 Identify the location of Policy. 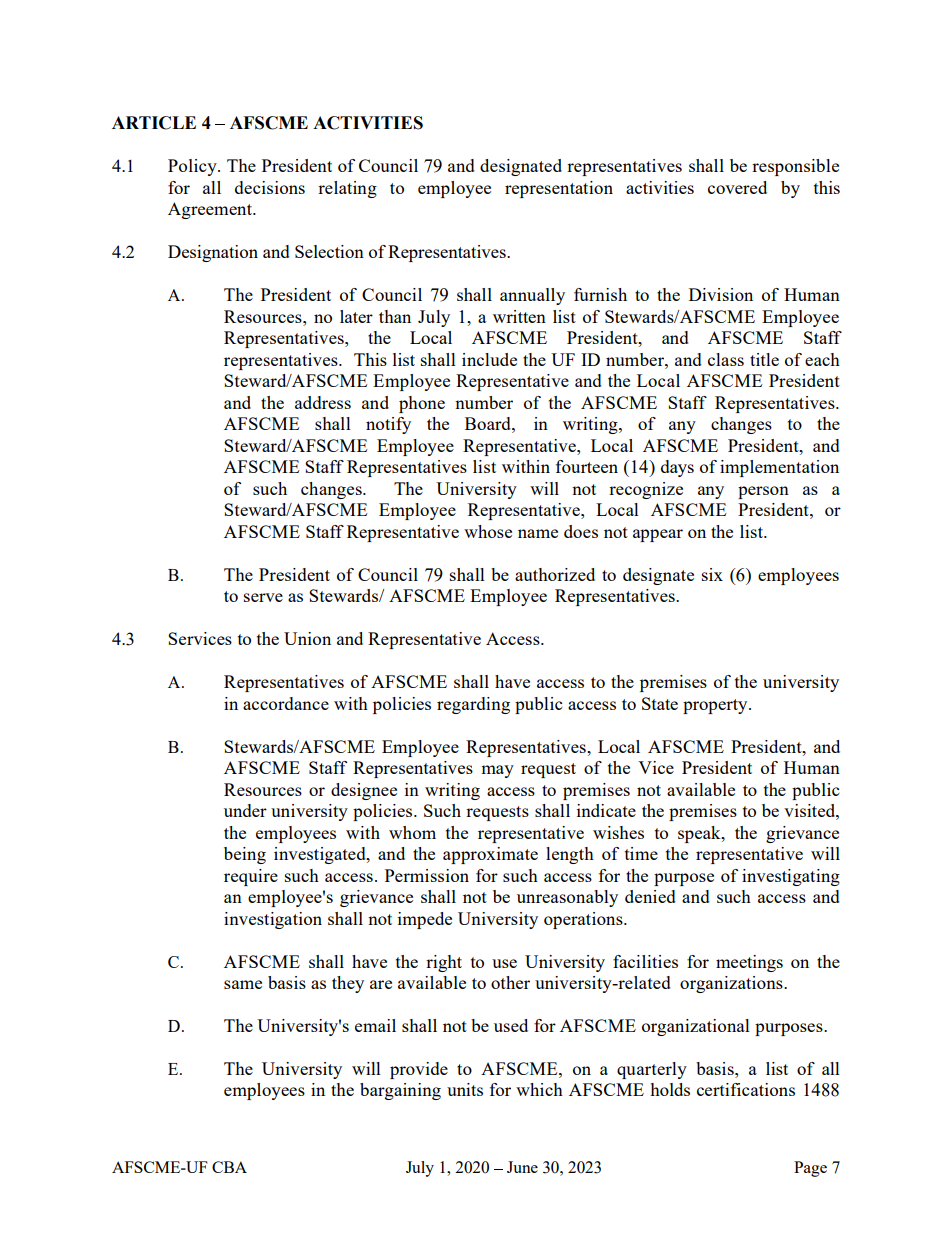
(193, 167).
